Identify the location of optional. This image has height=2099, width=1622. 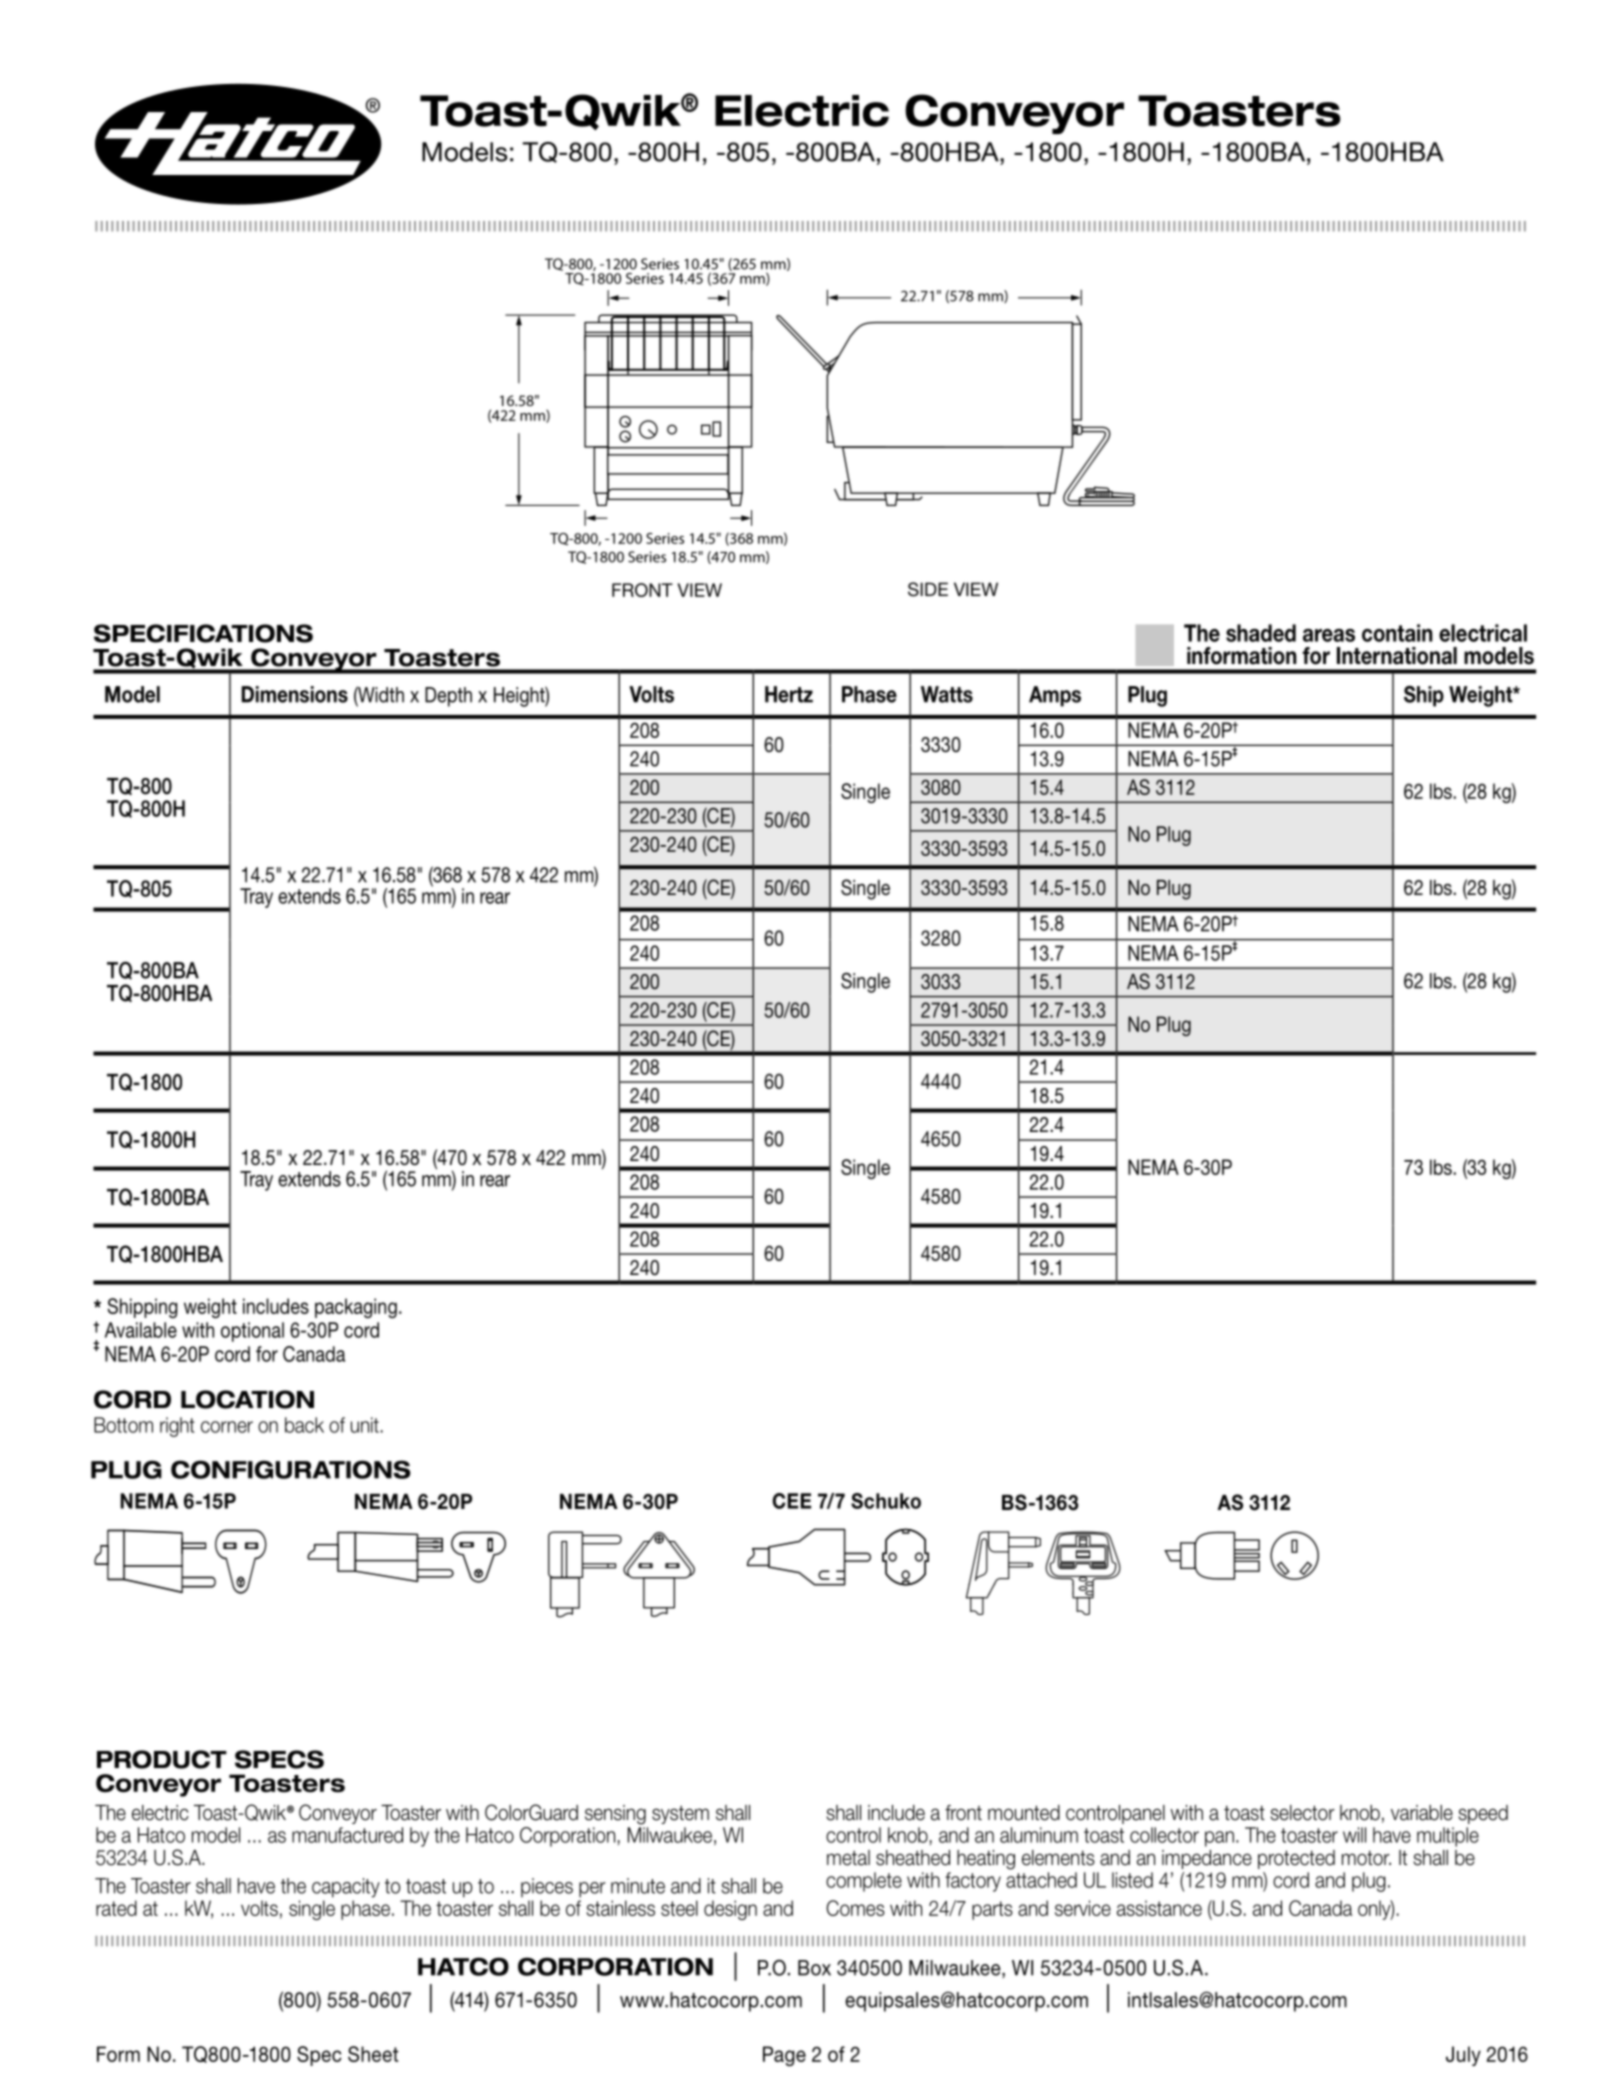
(252, 1332).
